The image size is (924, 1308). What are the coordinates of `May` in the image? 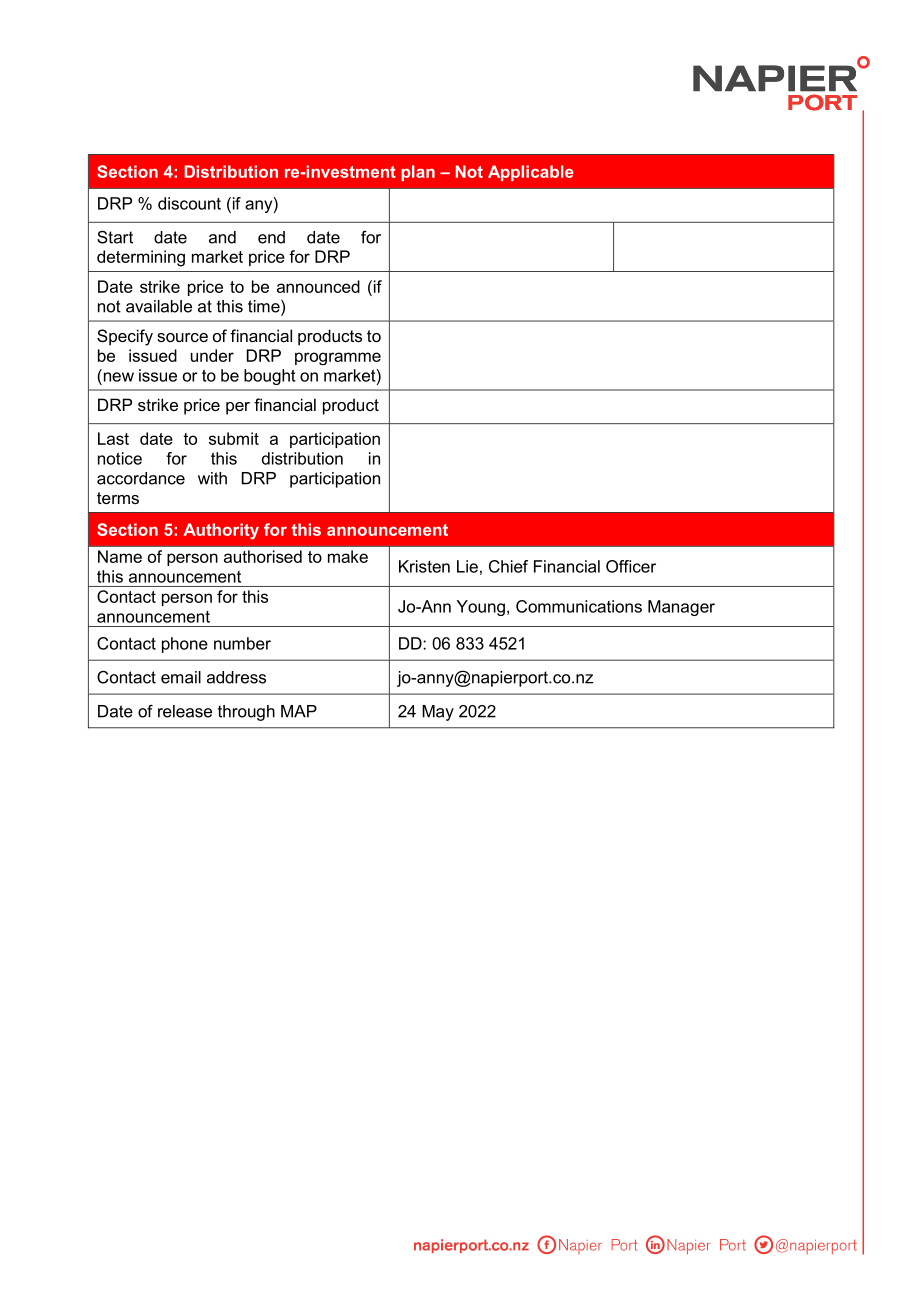 It's located at (438, 713).
